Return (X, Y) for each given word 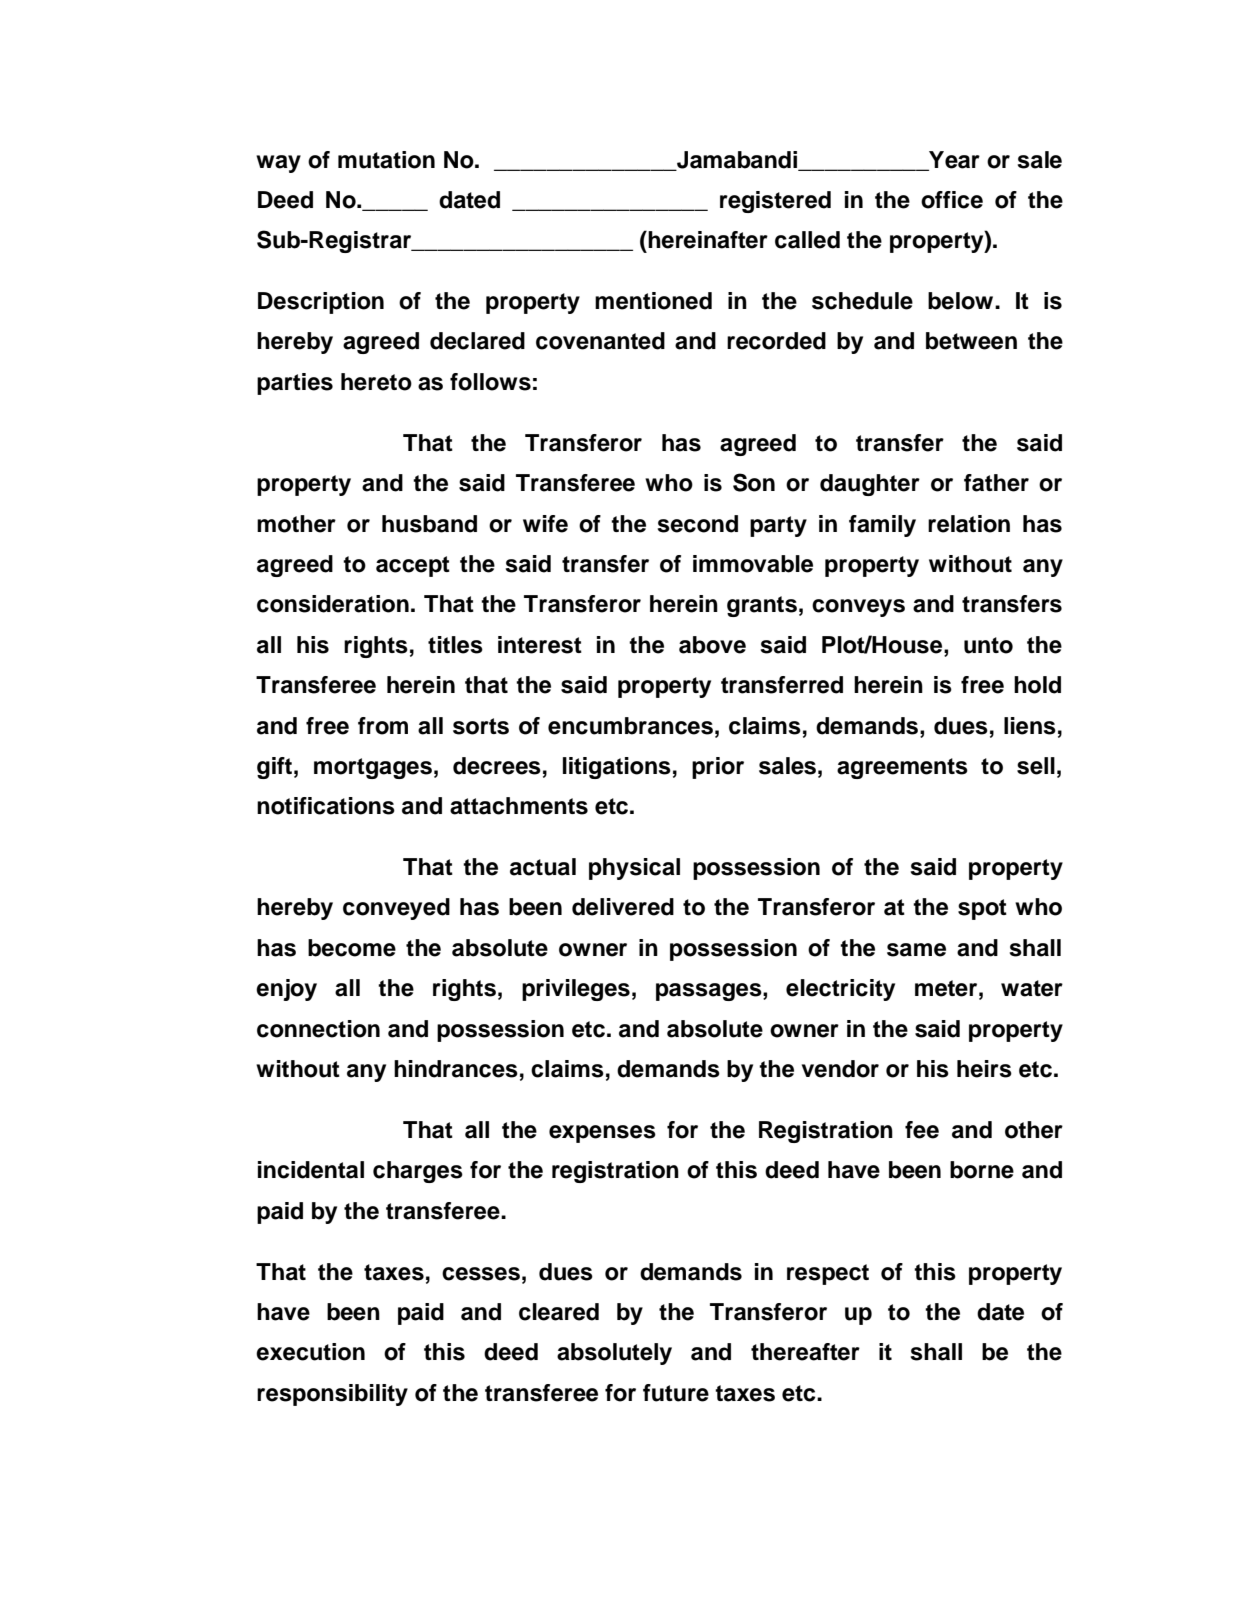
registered (775, 202)
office (952, 200)
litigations (617, 768)
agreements (902, 768)
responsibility (332, 1395)
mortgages (373, 768)
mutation (386, 160)
